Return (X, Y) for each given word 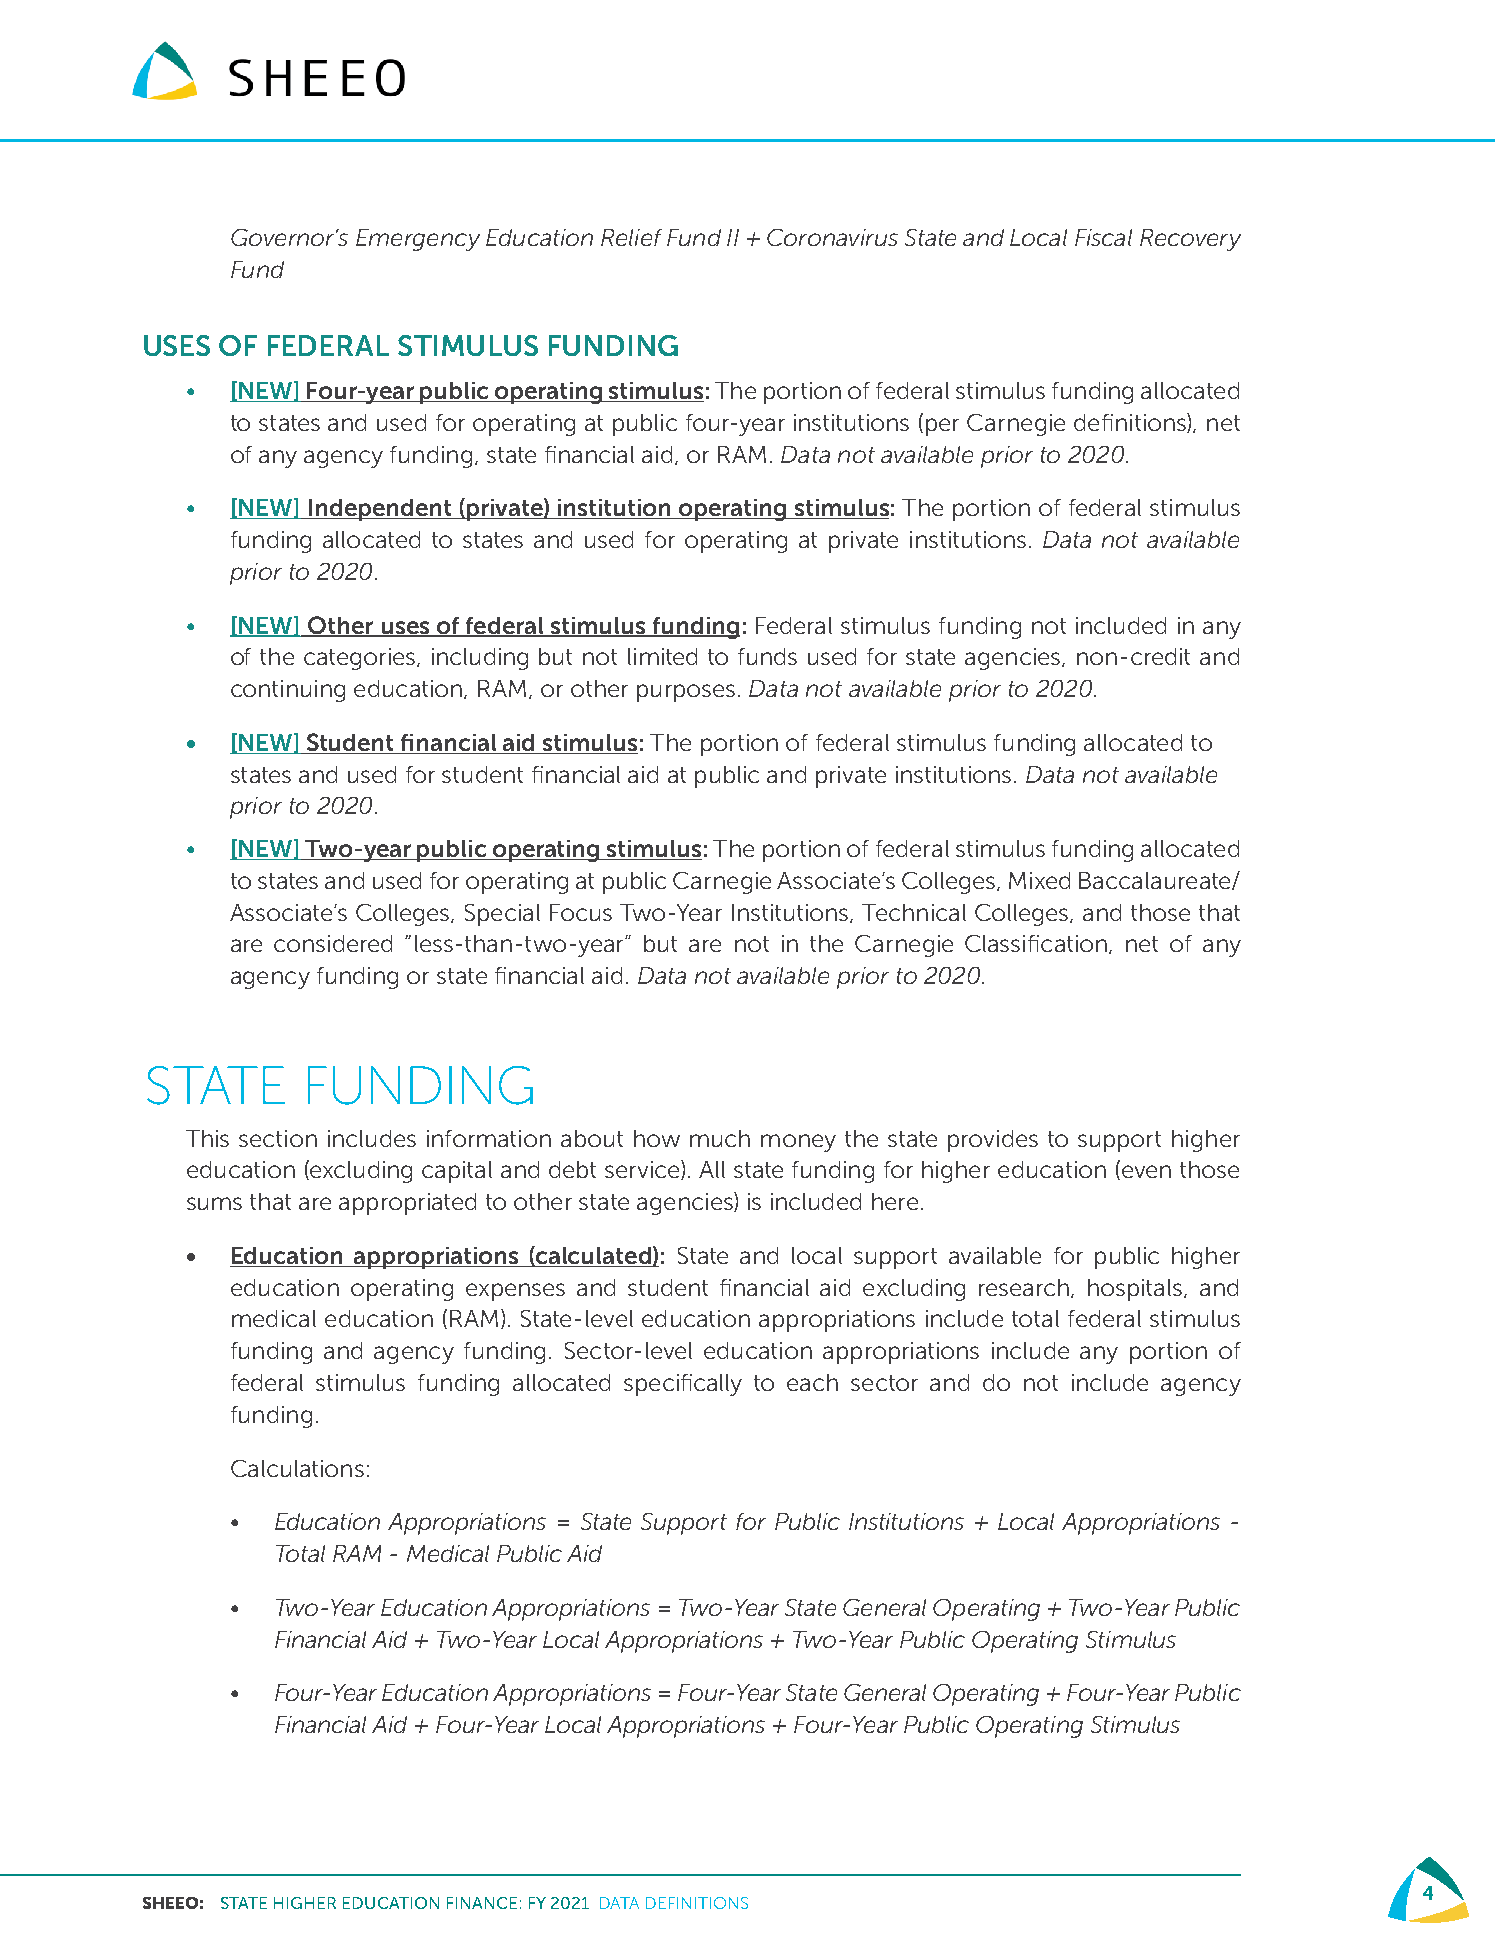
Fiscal (1103, 237)
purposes (686, 693)
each (812, 1382)
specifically (683, 1385)
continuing (288, 691)
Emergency (418, 240)
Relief (631, 237)
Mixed (1039, 880)
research (1025, 1288)
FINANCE (482, 1903)
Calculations (297, 1468)
